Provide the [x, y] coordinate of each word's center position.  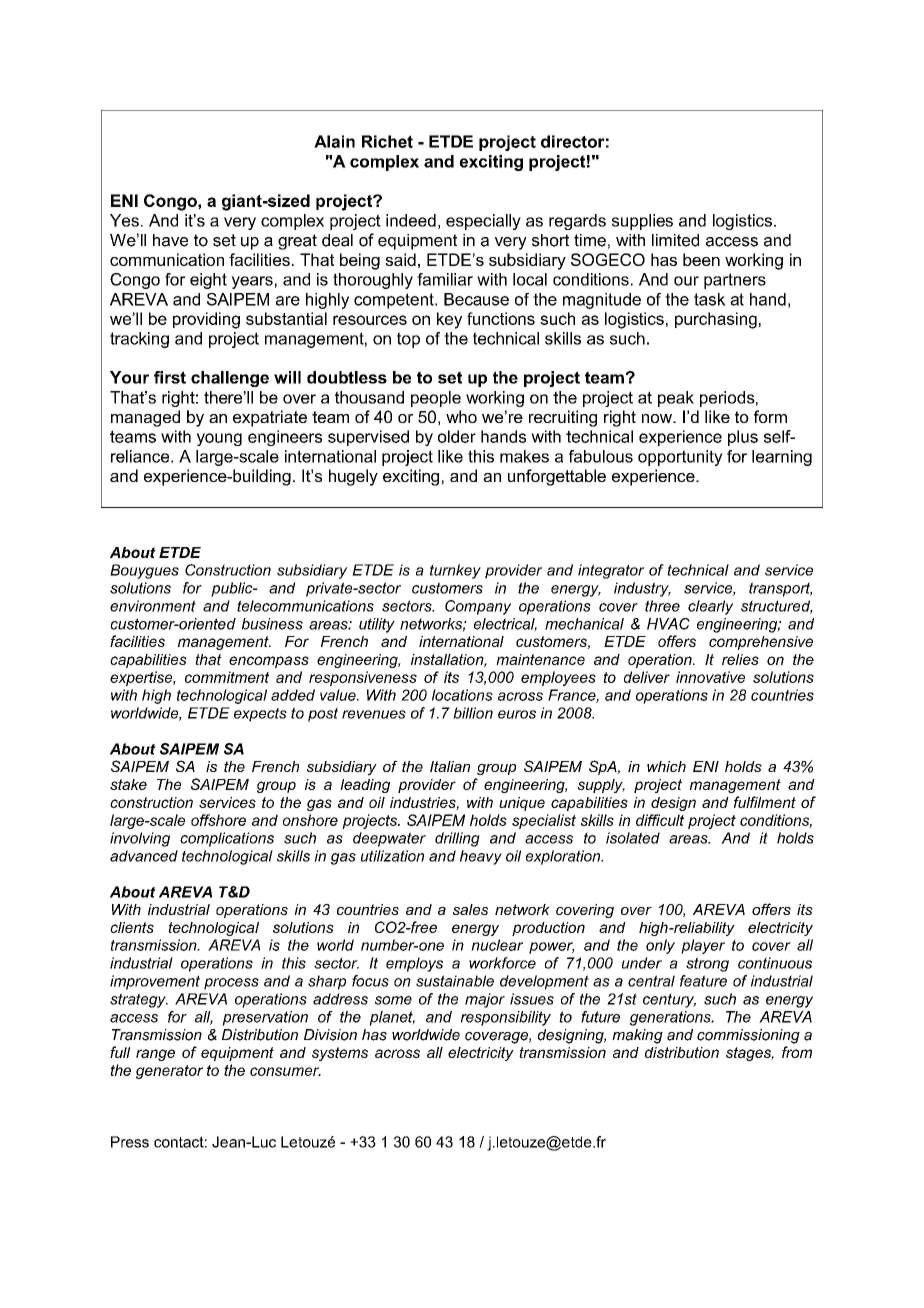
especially [483, 222]
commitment [227, 677]
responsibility [506, 1018]
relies [740, 659]
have [170, 240]
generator [169, 1072]
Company [478, 607]
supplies [642, 222]
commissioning [748, 1036]
